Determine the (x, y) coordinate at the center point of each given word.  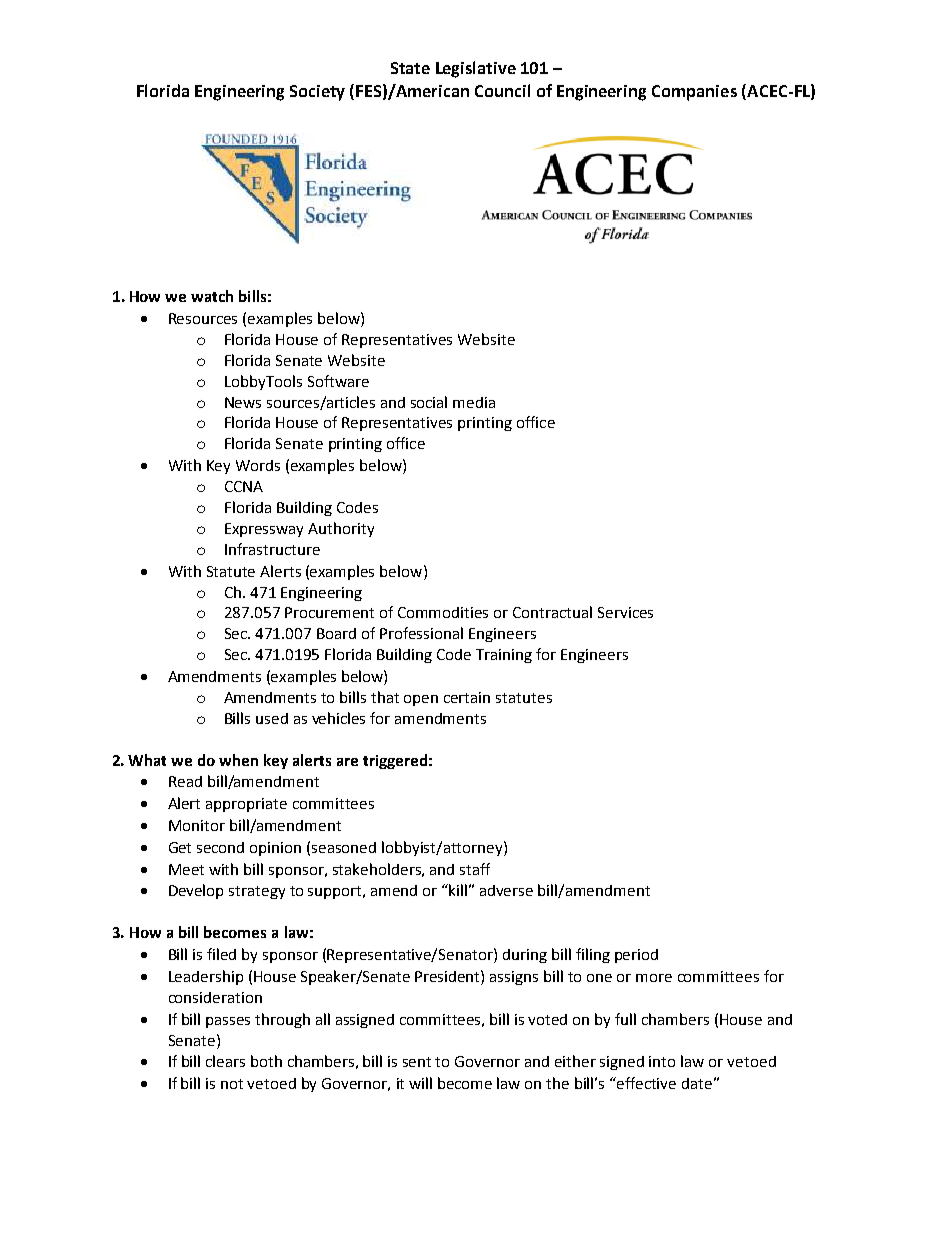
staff (475, 869)
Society (317, 93)
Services (625, 612)
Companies (694, 93)
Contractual (552, 612)
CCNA (244, 486)
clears (225, 1061)
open (421, 700)
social (429, 402)
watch (212, 296)
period (636, 956)
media (474, 402)
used (272, 718)
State (410, 68)
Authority (341, 529)
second (220, 847)
